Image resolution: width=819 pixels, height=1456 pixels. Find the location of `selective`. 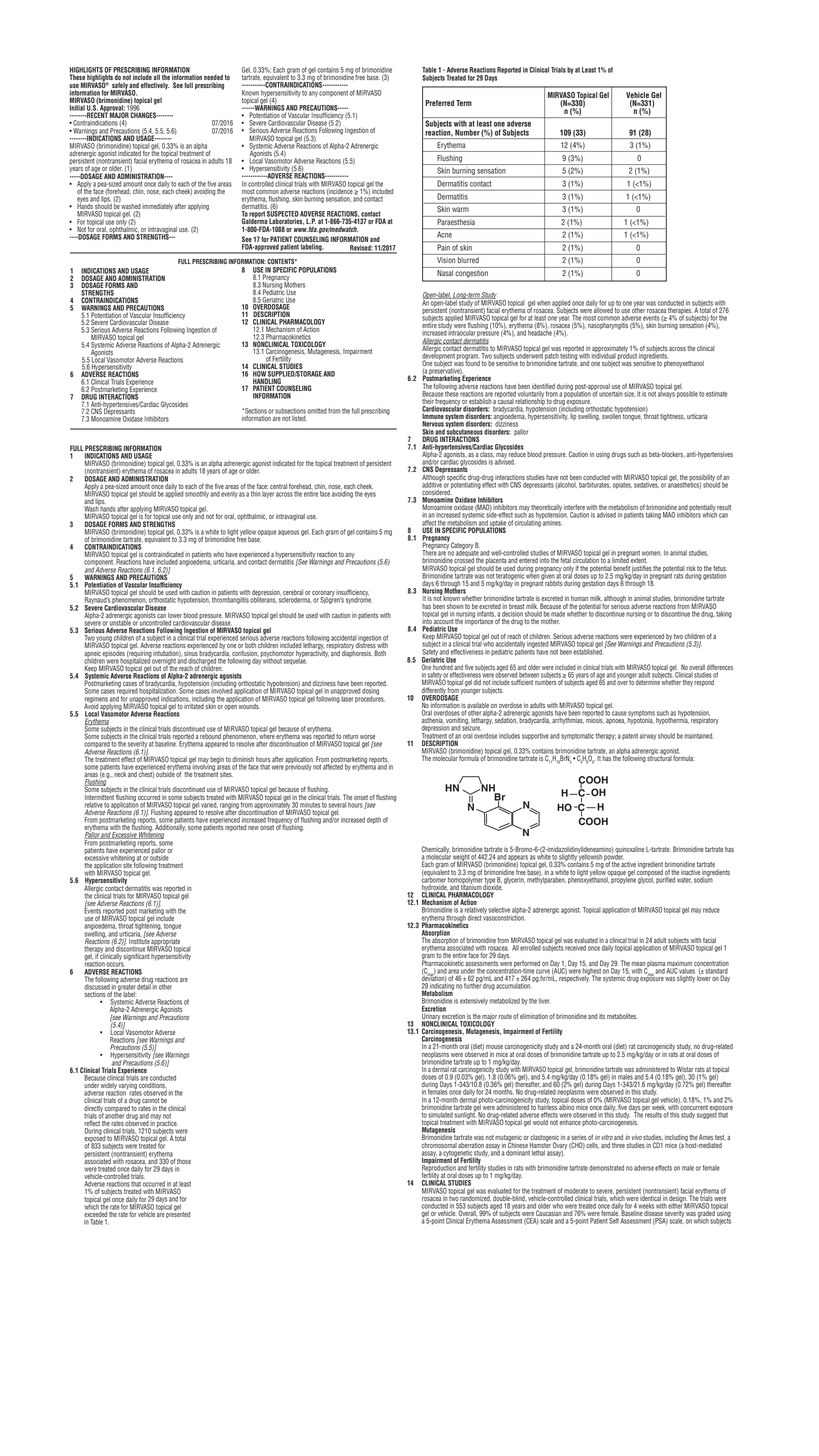

selective is located at coordinates (499, 910).
